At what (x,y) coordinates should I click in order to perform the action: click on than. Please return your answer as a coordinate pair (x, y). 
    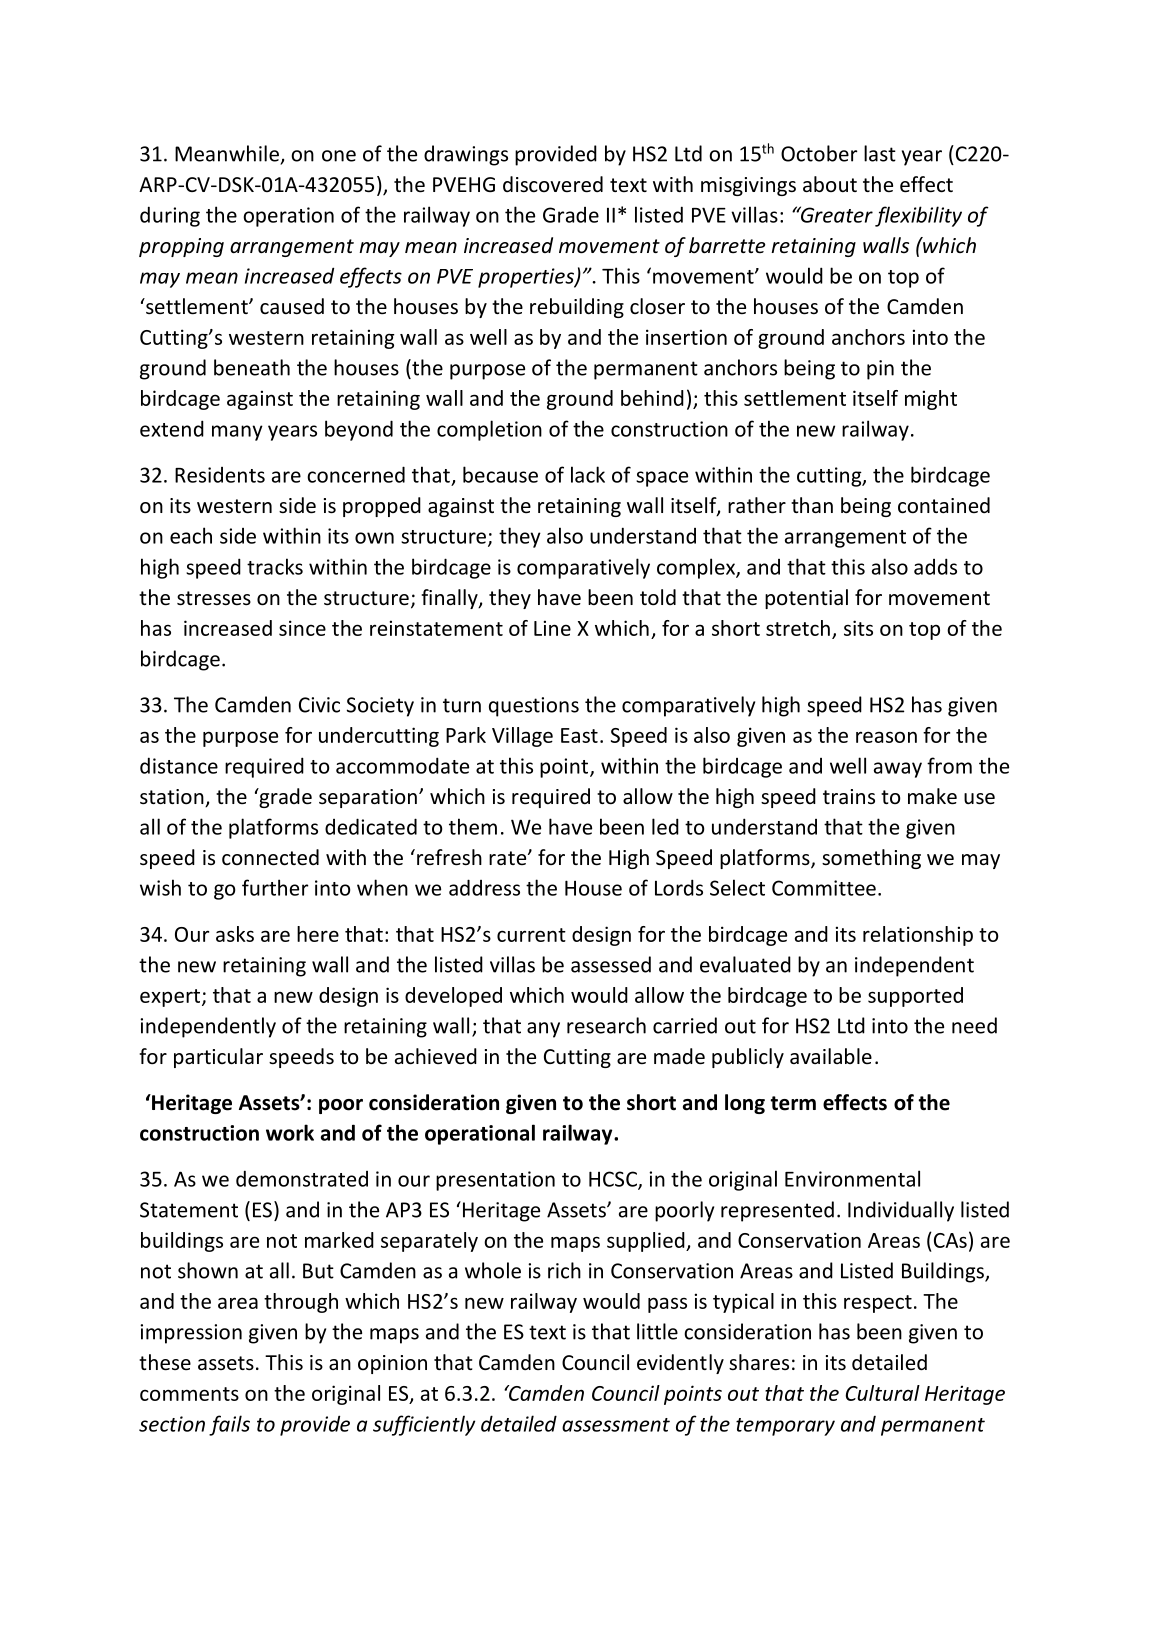
    Looking at the image, I should click on (812, 505).
